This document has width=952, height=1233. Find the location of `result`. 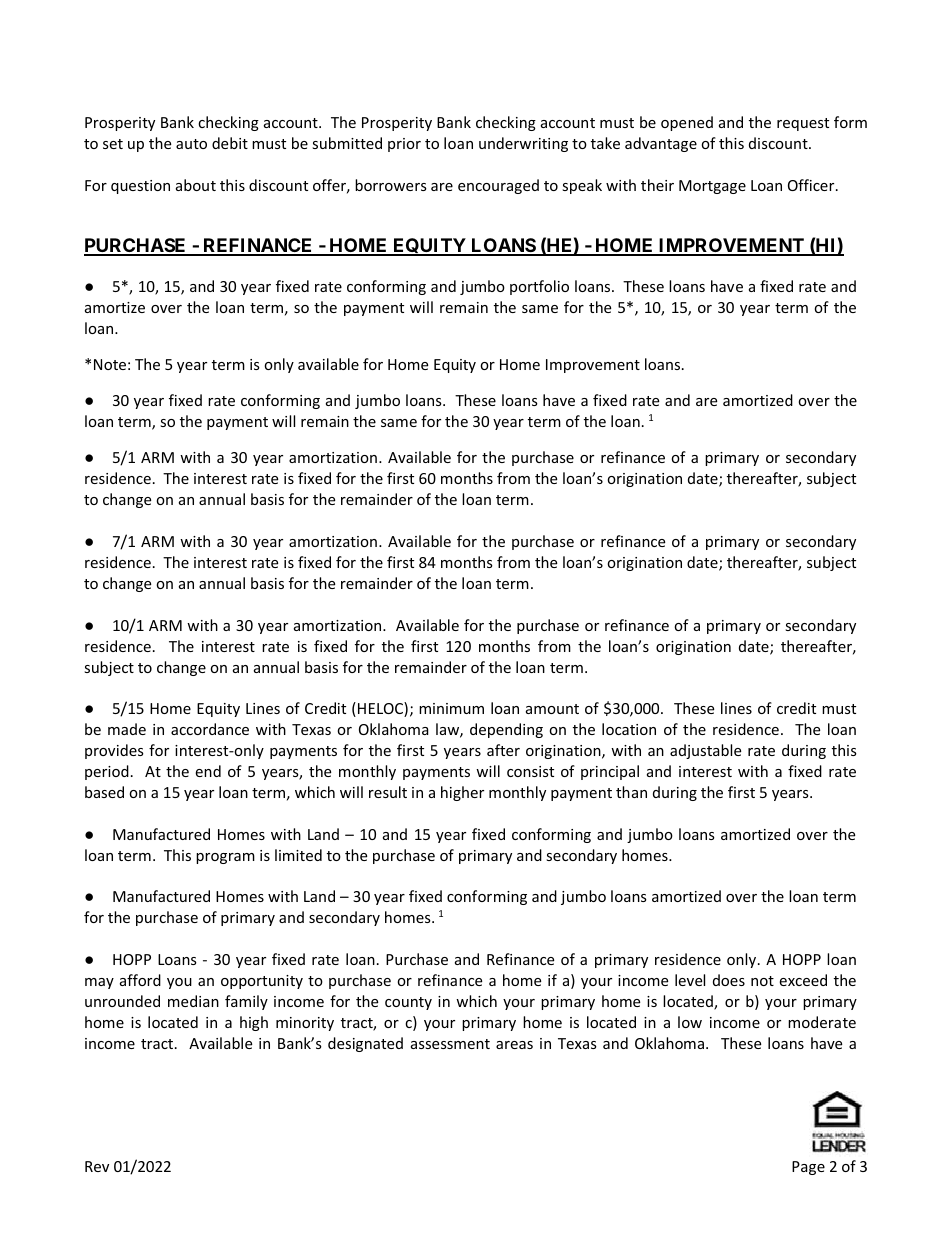

result is located at coordinates (388, 792).
